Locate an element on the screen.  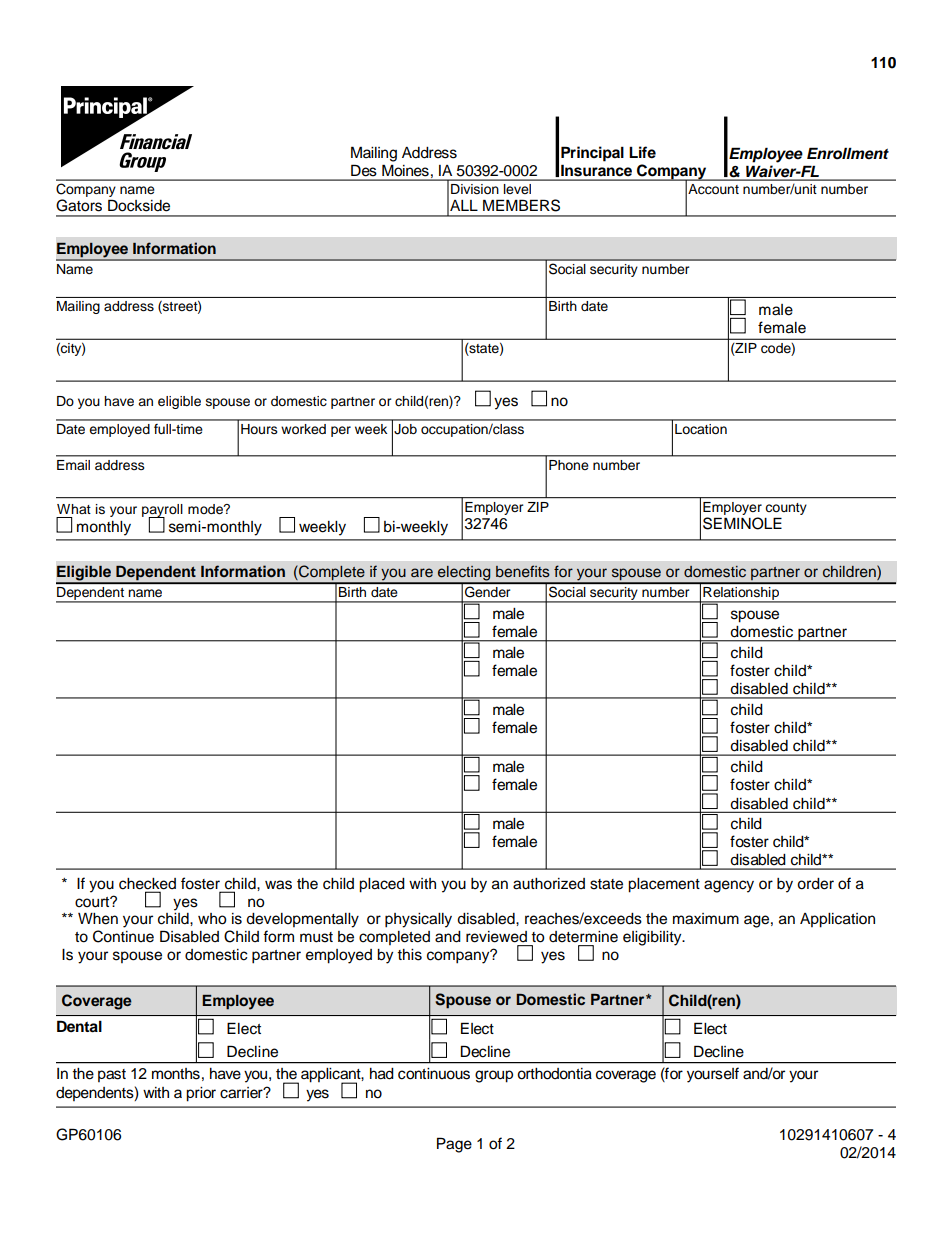
Enrollment is located at coordinates (848, 153).
